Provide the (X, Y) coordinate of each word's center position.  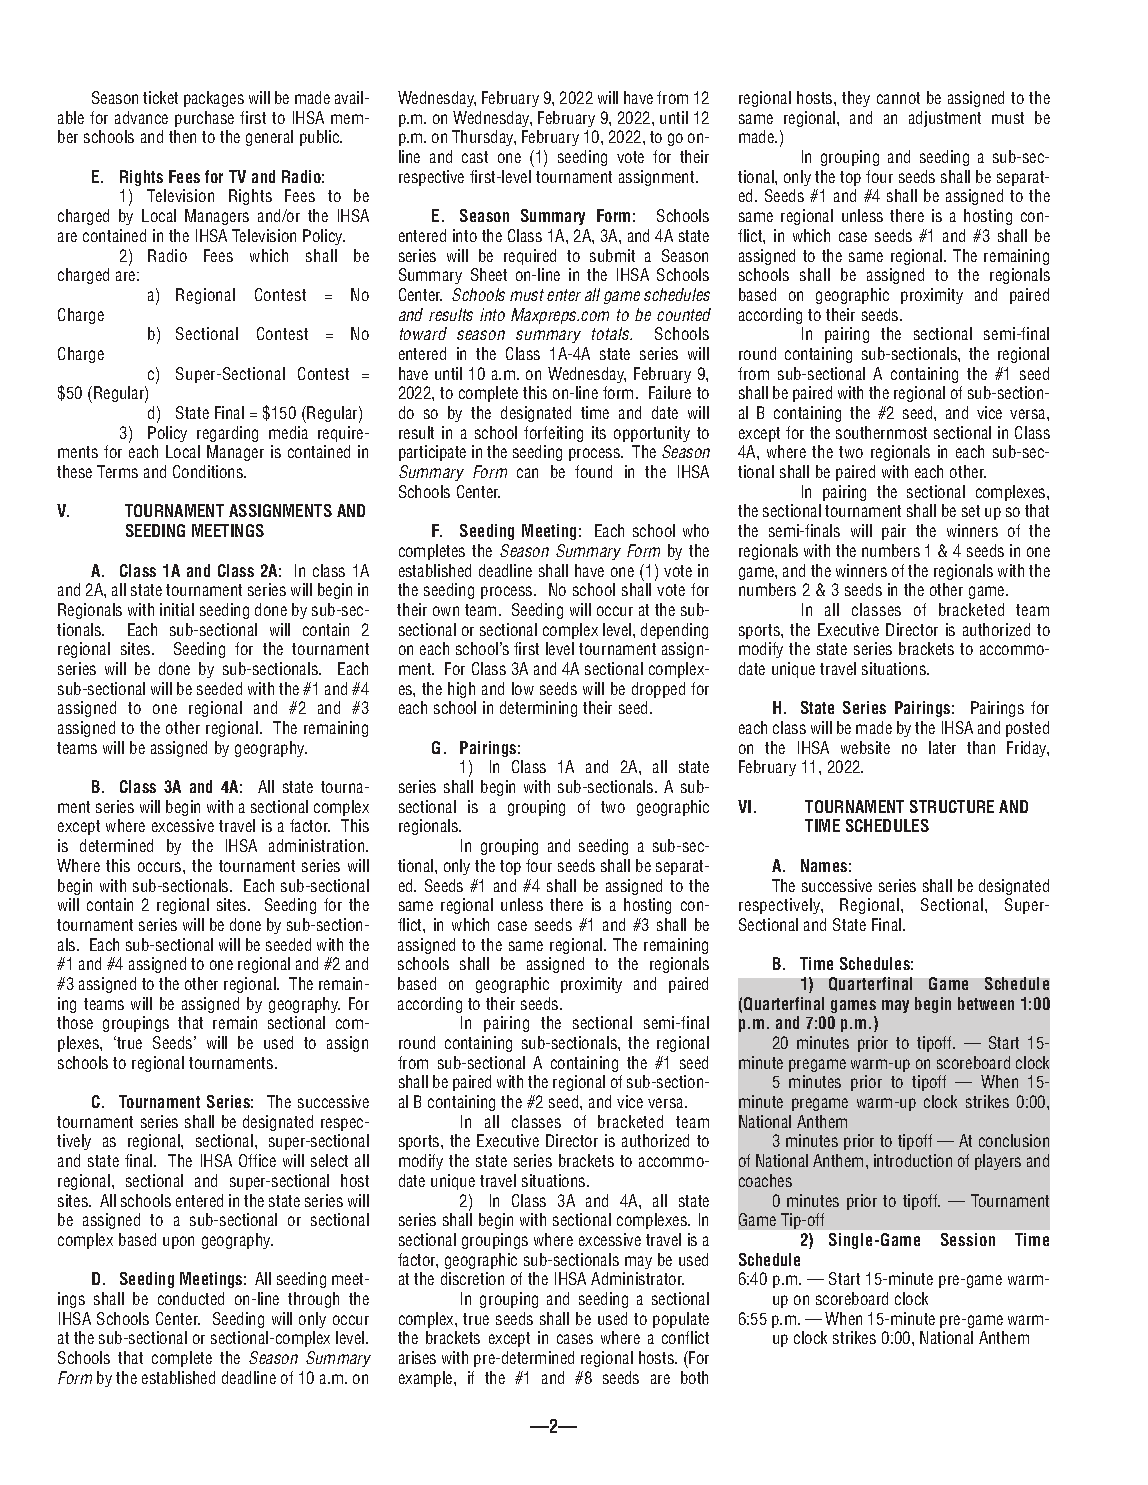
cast (475, 157)
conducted (191, 1298)
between (986, 1003)
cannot (898, 98)
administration (318, 845)
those (75, 1022)
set (971, 511)
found (593, 471)
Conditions (209, 471)
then (182, 136)
